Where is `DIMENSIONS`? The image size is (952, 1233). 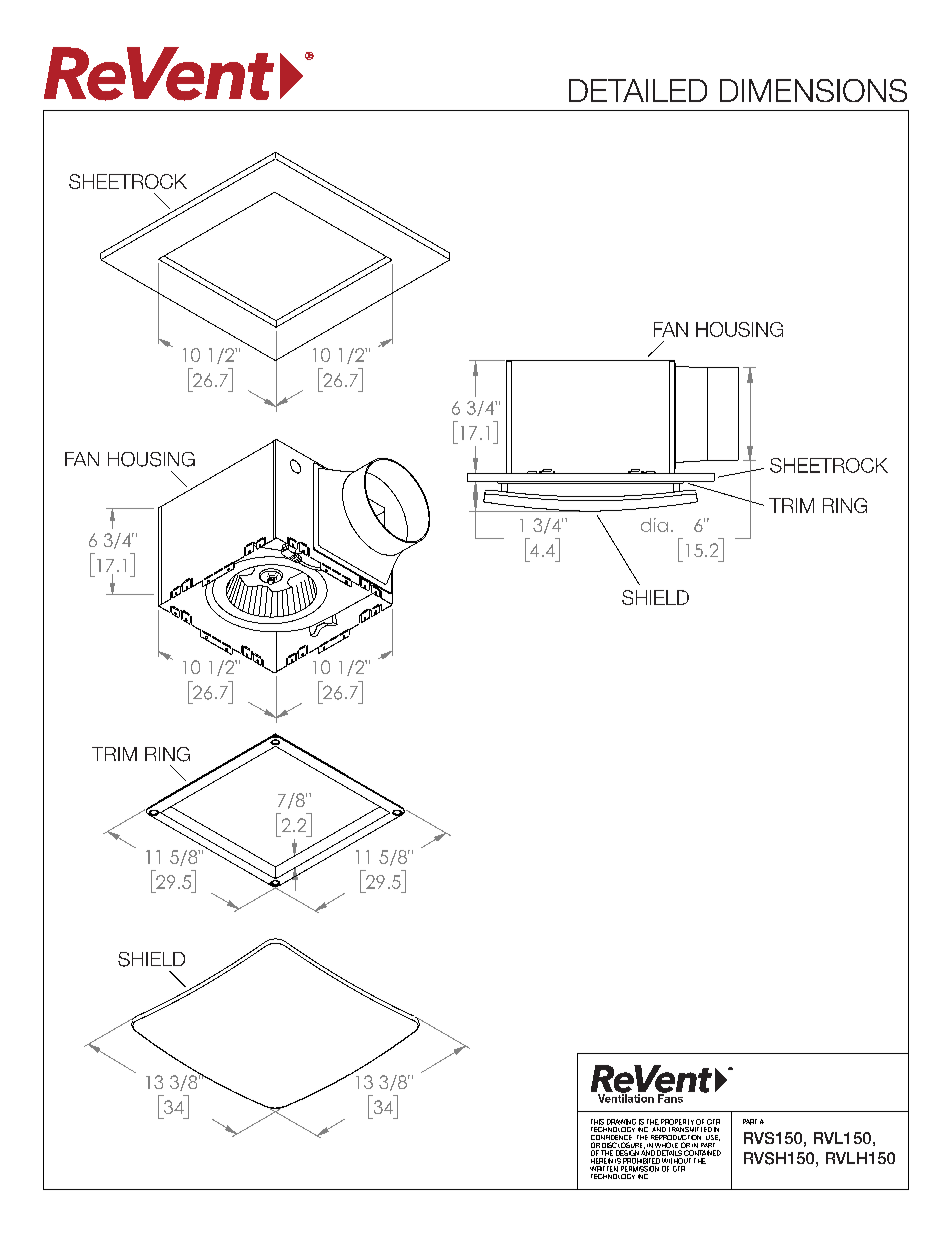 DIMENSIONS is located at coordinates (813, 90).
